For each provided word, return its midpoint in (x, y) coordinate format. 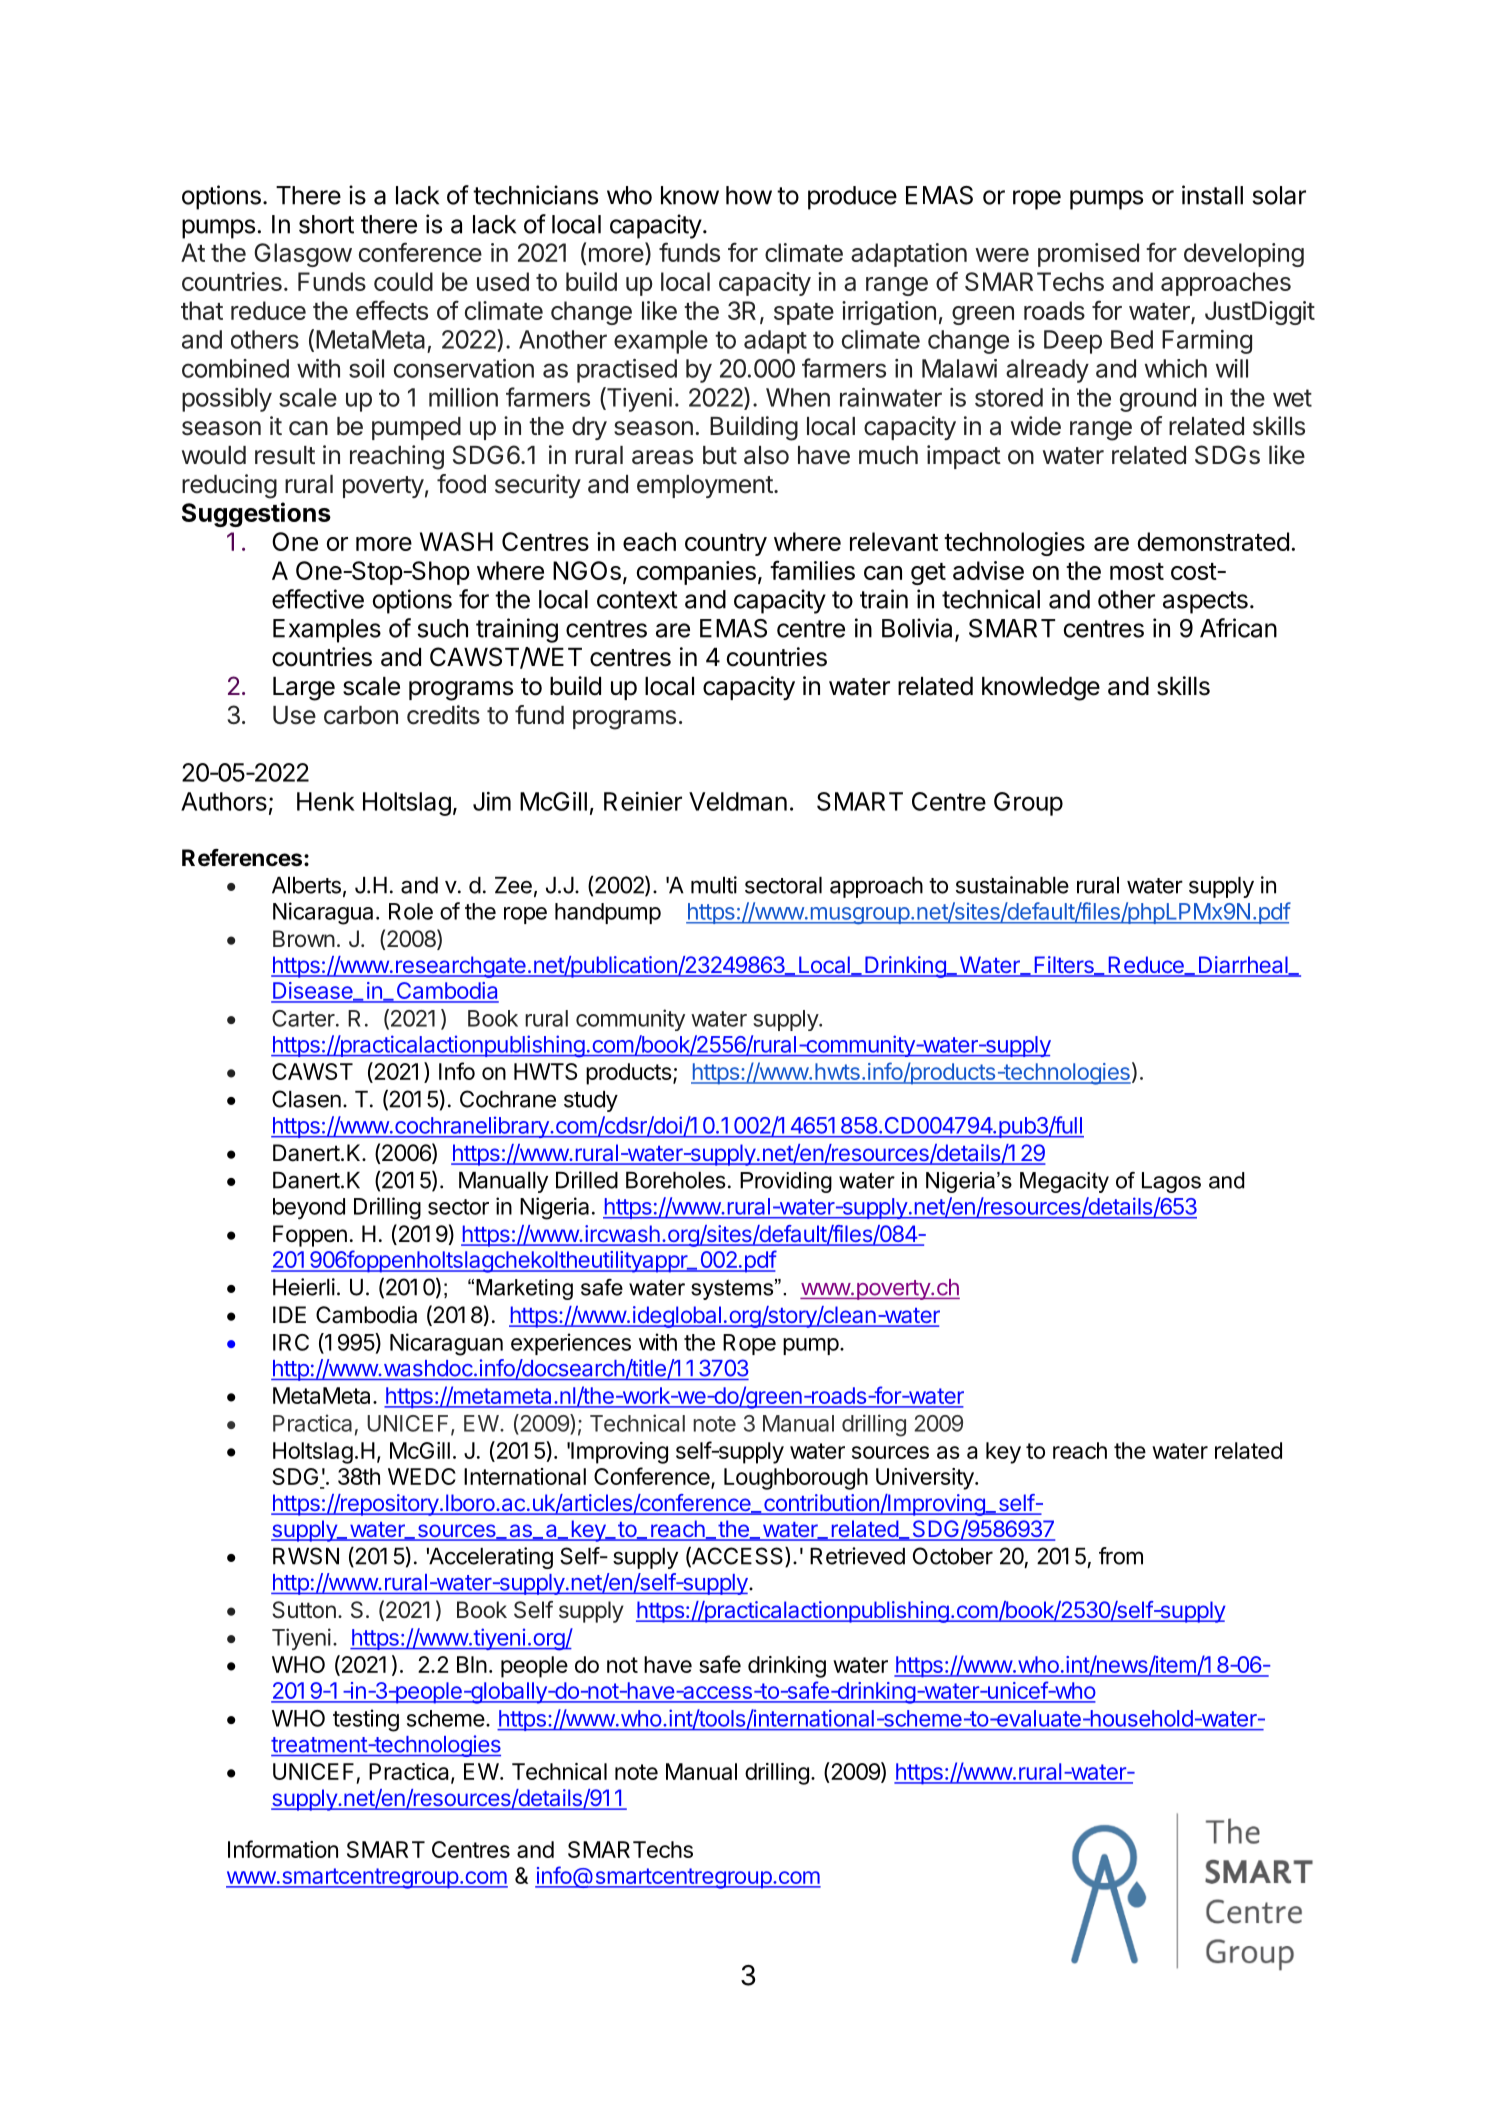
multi (714, 885)
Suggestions (256, 514)
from (1121, 1556)
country (726, 545)
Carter (304, 1018)
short (326, 224)
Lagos (1171, 1182)
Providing (786, 1182)
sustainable (1012, 885)
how (749, 195)
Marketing (524, 1289)
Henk (326, 801)
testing (366, 1720)
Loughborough (796, 1479)
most (1137, 571)
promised (1088, 255)
